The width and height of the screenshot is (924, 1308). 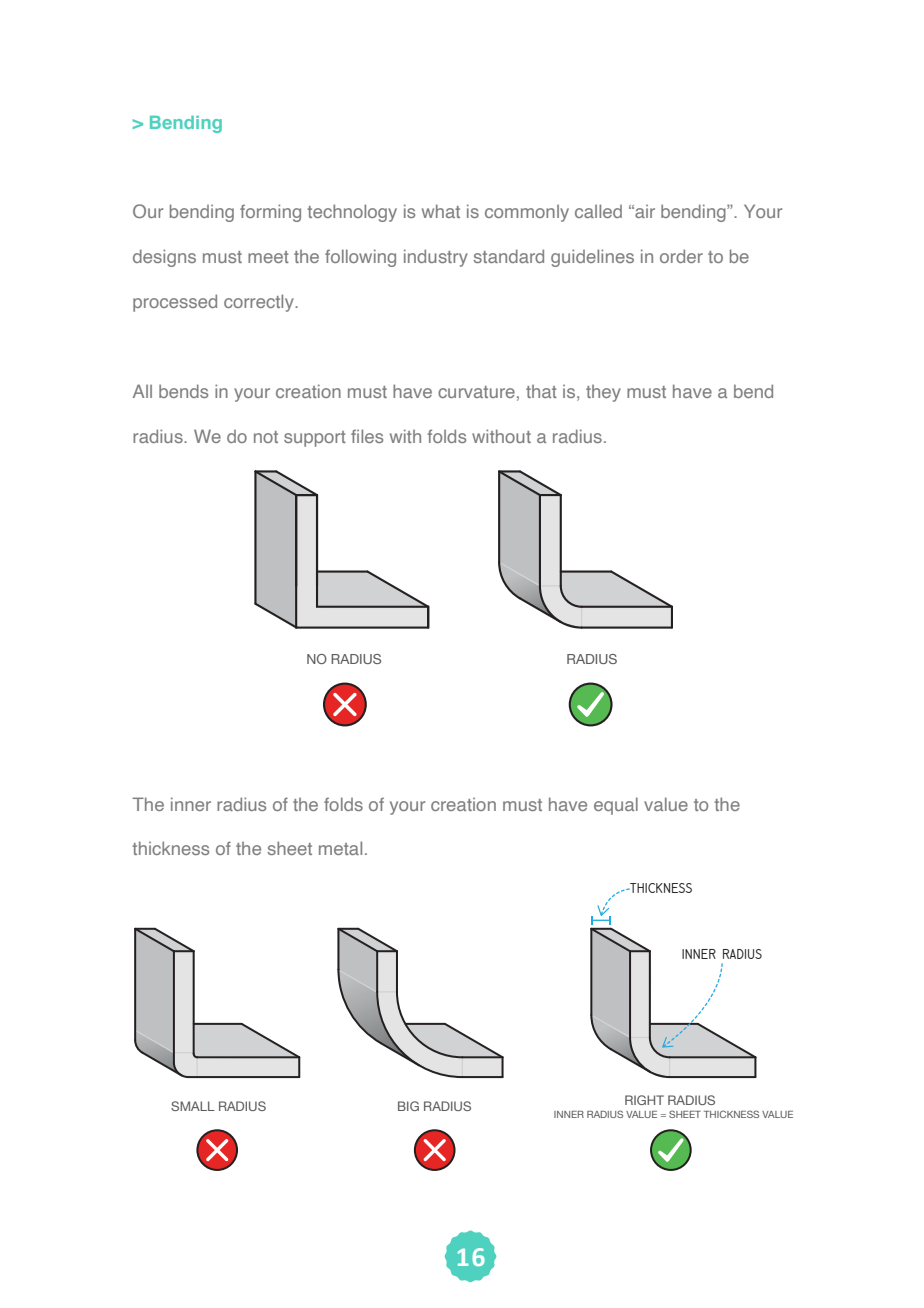 What do you see at coordinates (193, 1106) in the screenshot?
I see `SMALL` at bounding box center [193, 1106].
